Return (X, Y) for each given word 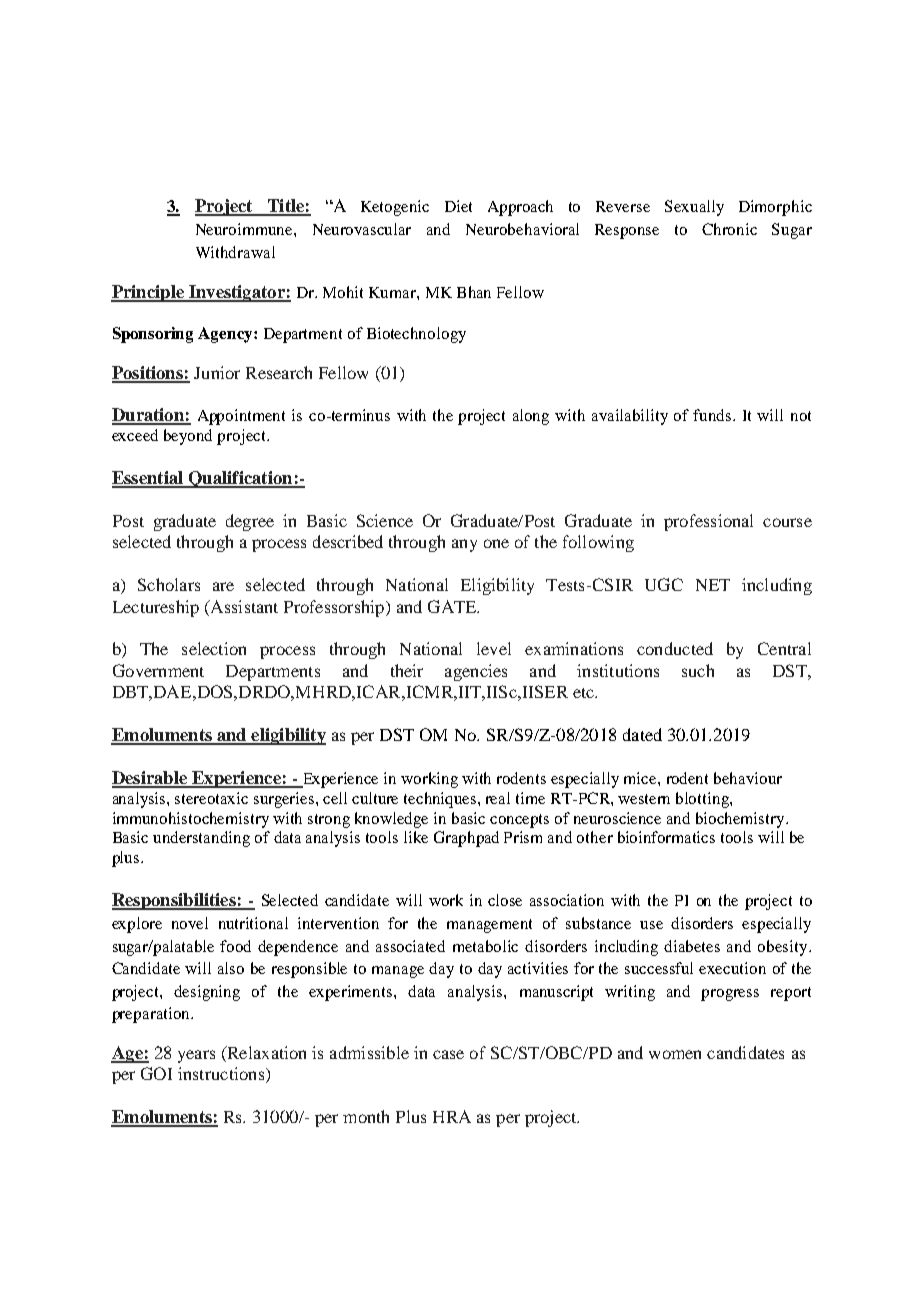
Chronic (729, 229)
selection (214, 648)
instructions (222, 1075)
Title (285, 207)
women (675, 1054)
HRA (452, 1116)
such (698, 670)
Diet (458, 206)
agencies (476, 672)
